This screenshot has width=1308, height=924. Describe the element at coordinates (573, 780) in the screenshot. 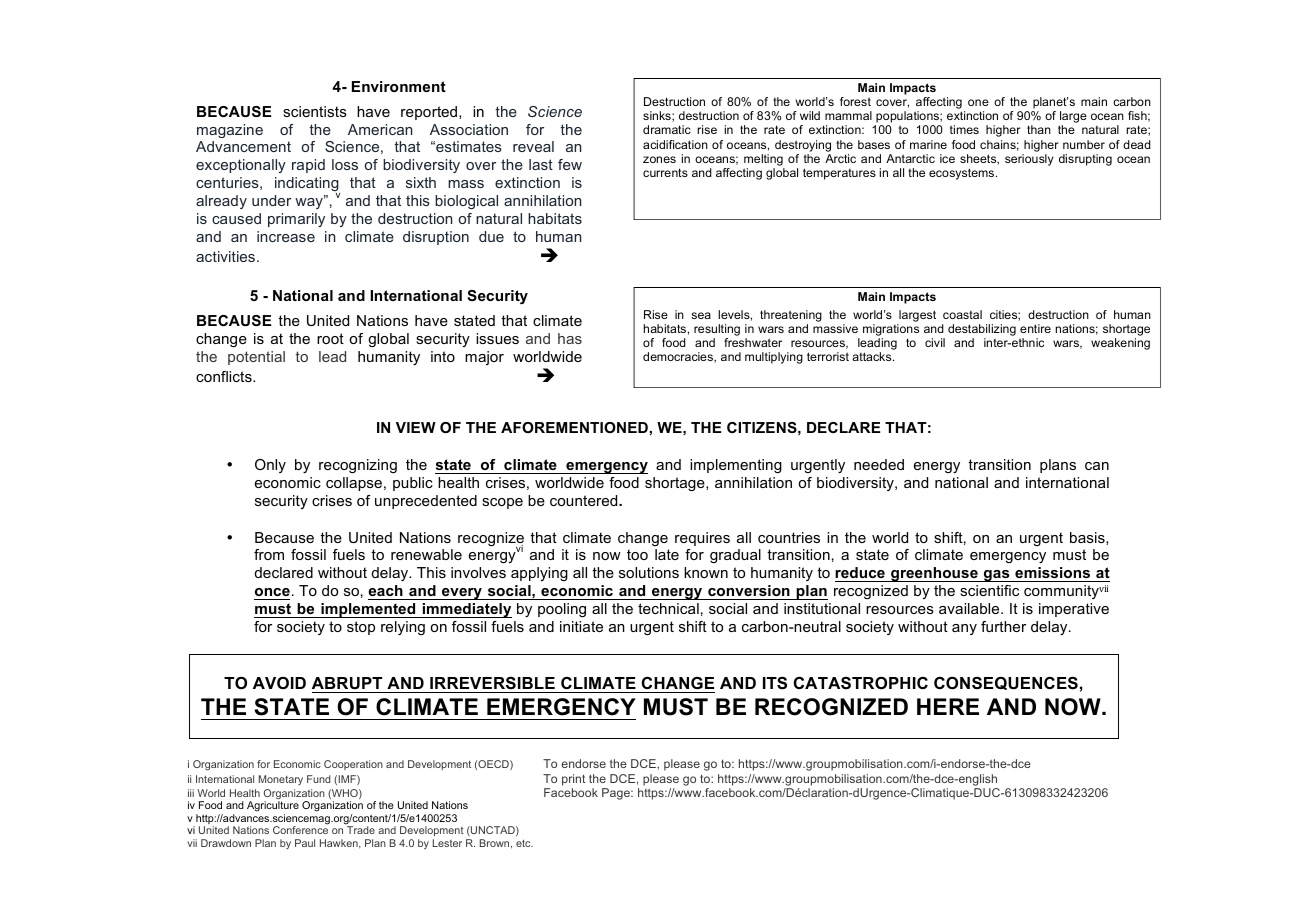

I see `print` at that location.
